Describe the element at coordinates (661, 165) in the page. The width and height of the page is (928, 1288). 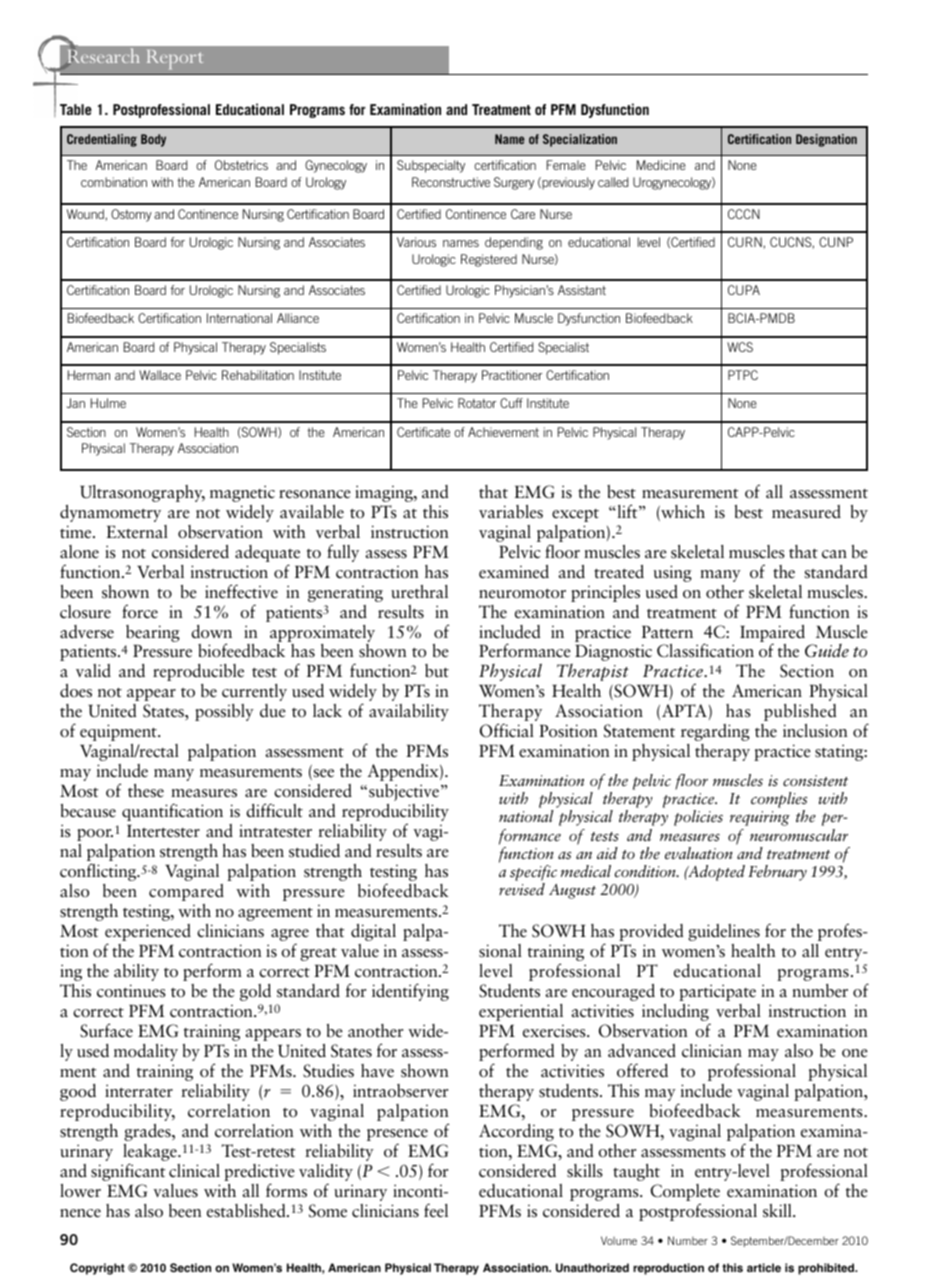
I see `Medicine` at that location.
